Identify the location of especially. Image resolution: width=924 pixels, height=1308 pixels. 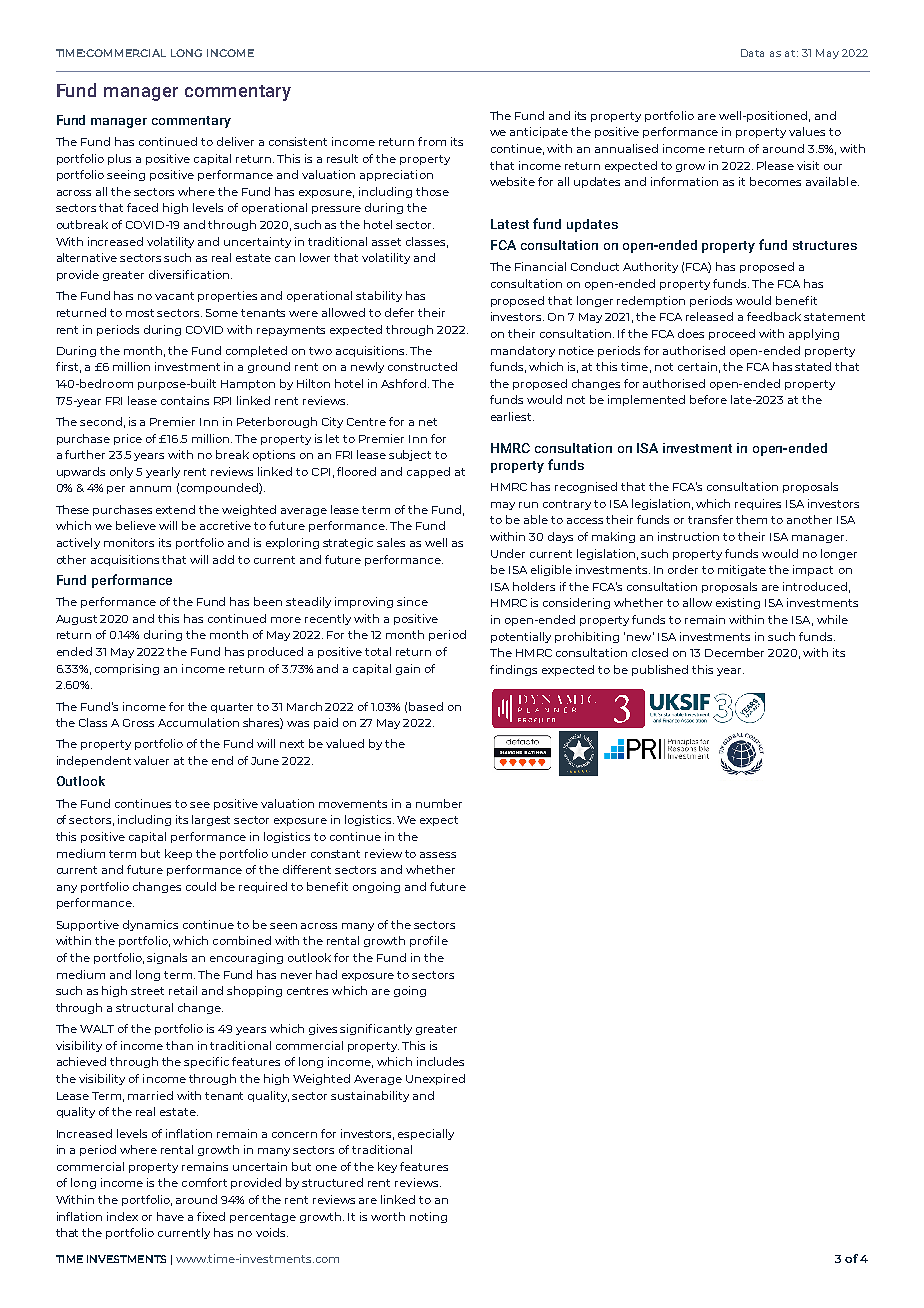
(426, 1134).
